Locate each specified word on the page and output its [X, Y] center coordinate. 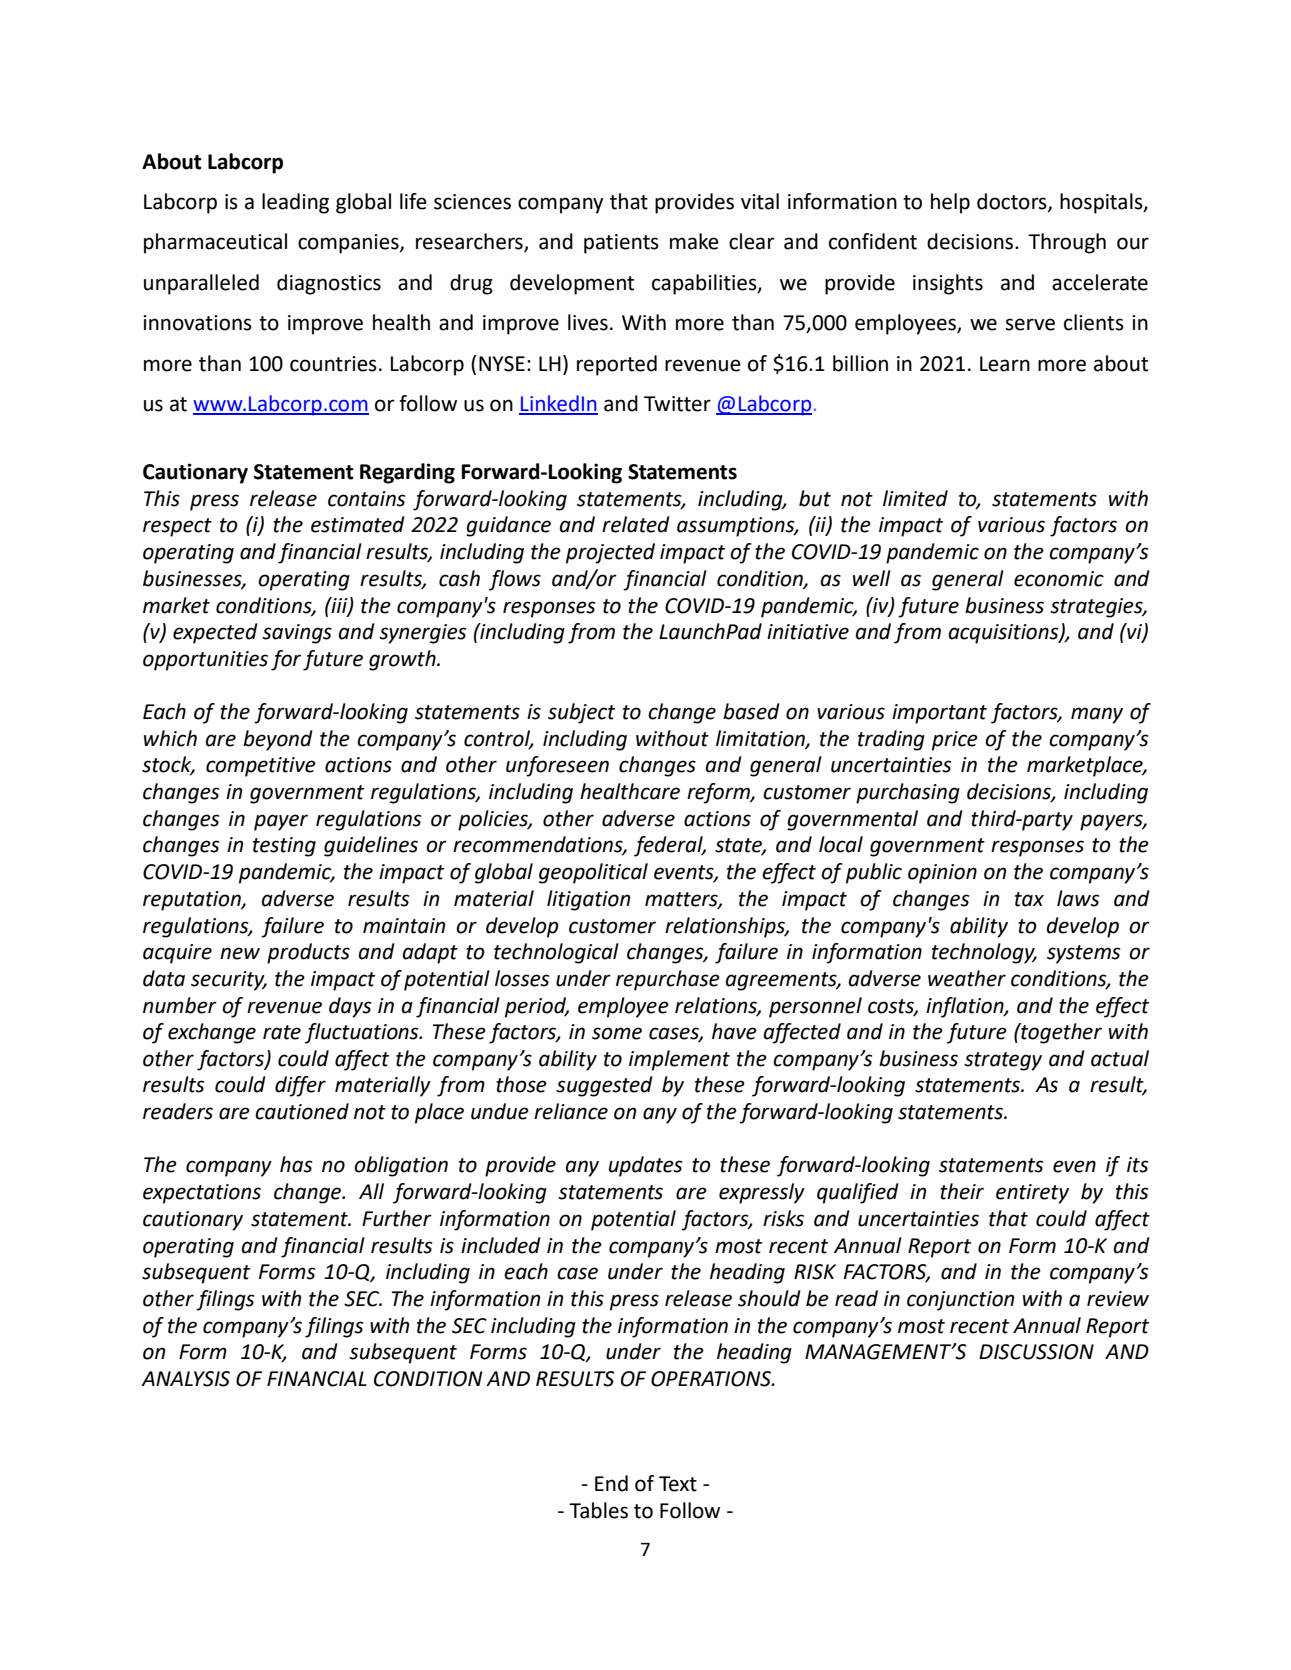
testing [284, 847]
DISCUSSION [1036, 1352]
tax [1029, 899]
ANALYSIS [185, 1379]
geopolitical [593, 873]
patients [621, 244]
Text [678, 1484]
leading [295, 203]
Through [1067, 243]
